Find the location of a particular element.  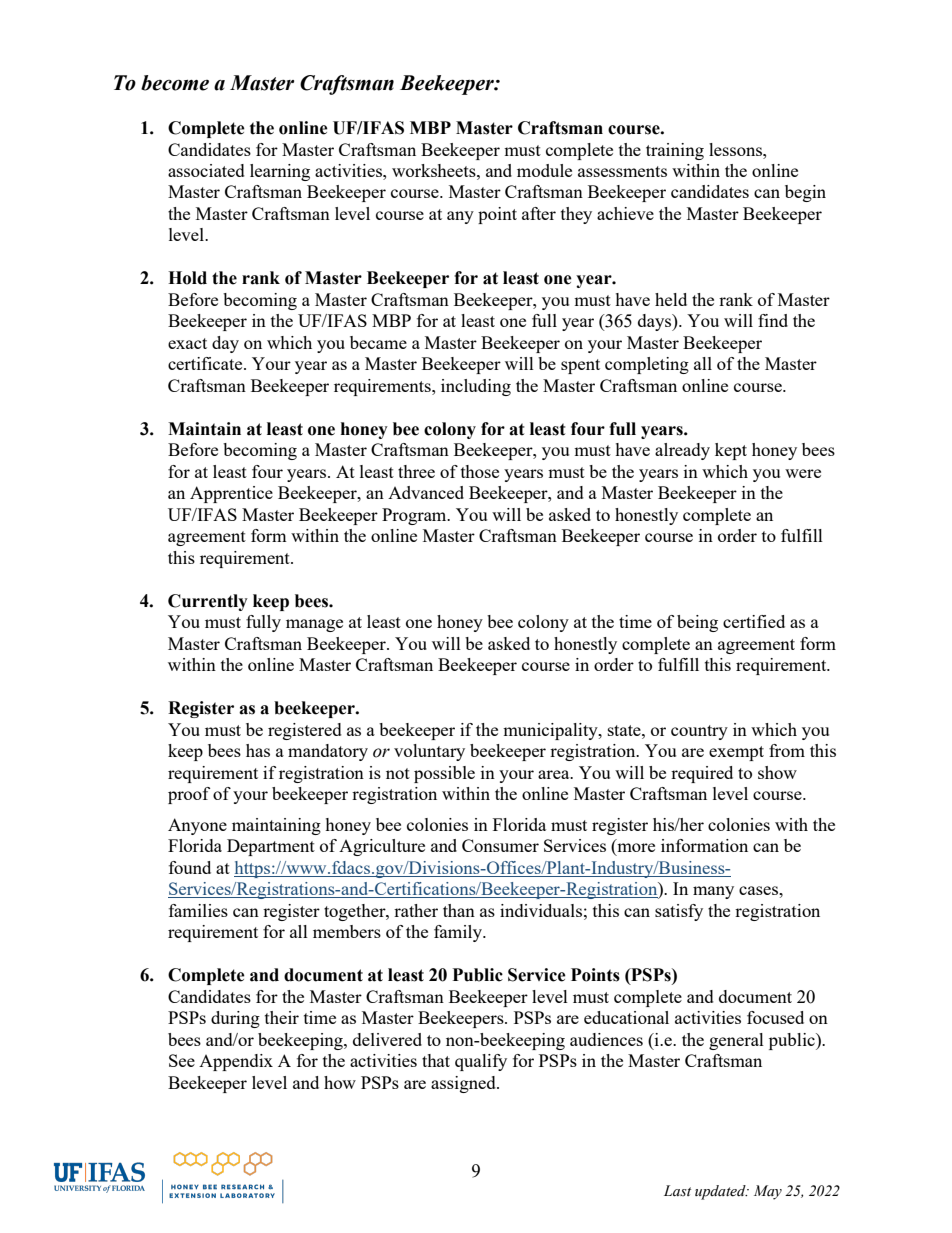

families is located at coordinates (198, 910).
